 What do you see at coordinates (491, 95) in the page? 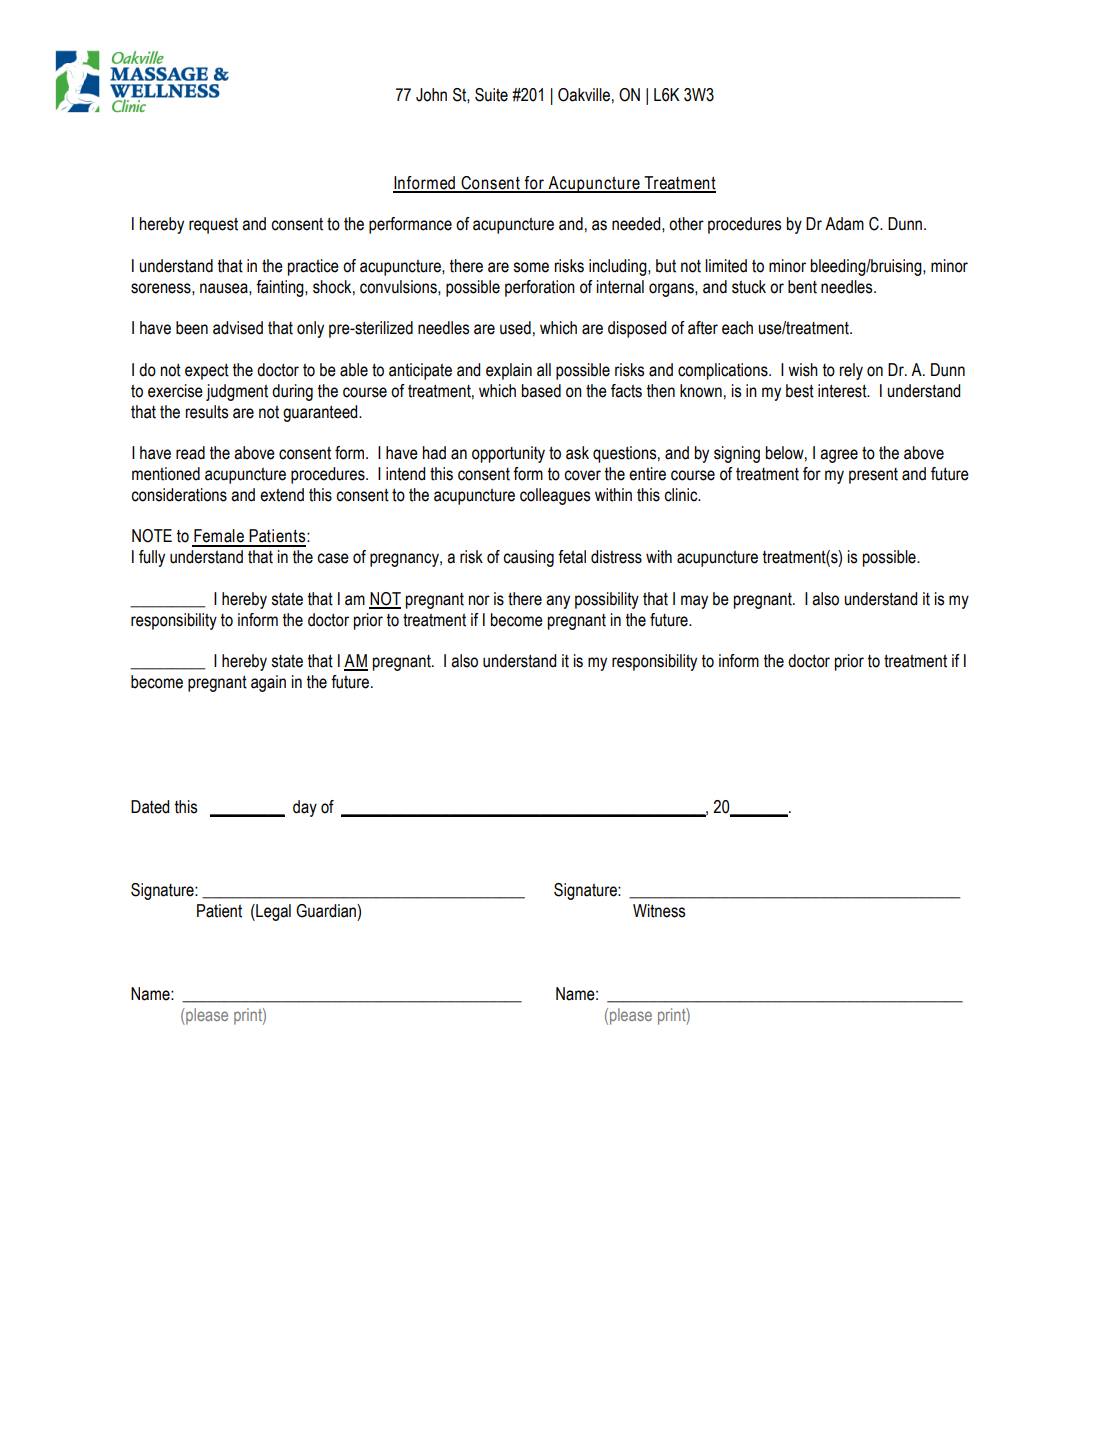
I see `Suite` at bounding box center [491, 95].
